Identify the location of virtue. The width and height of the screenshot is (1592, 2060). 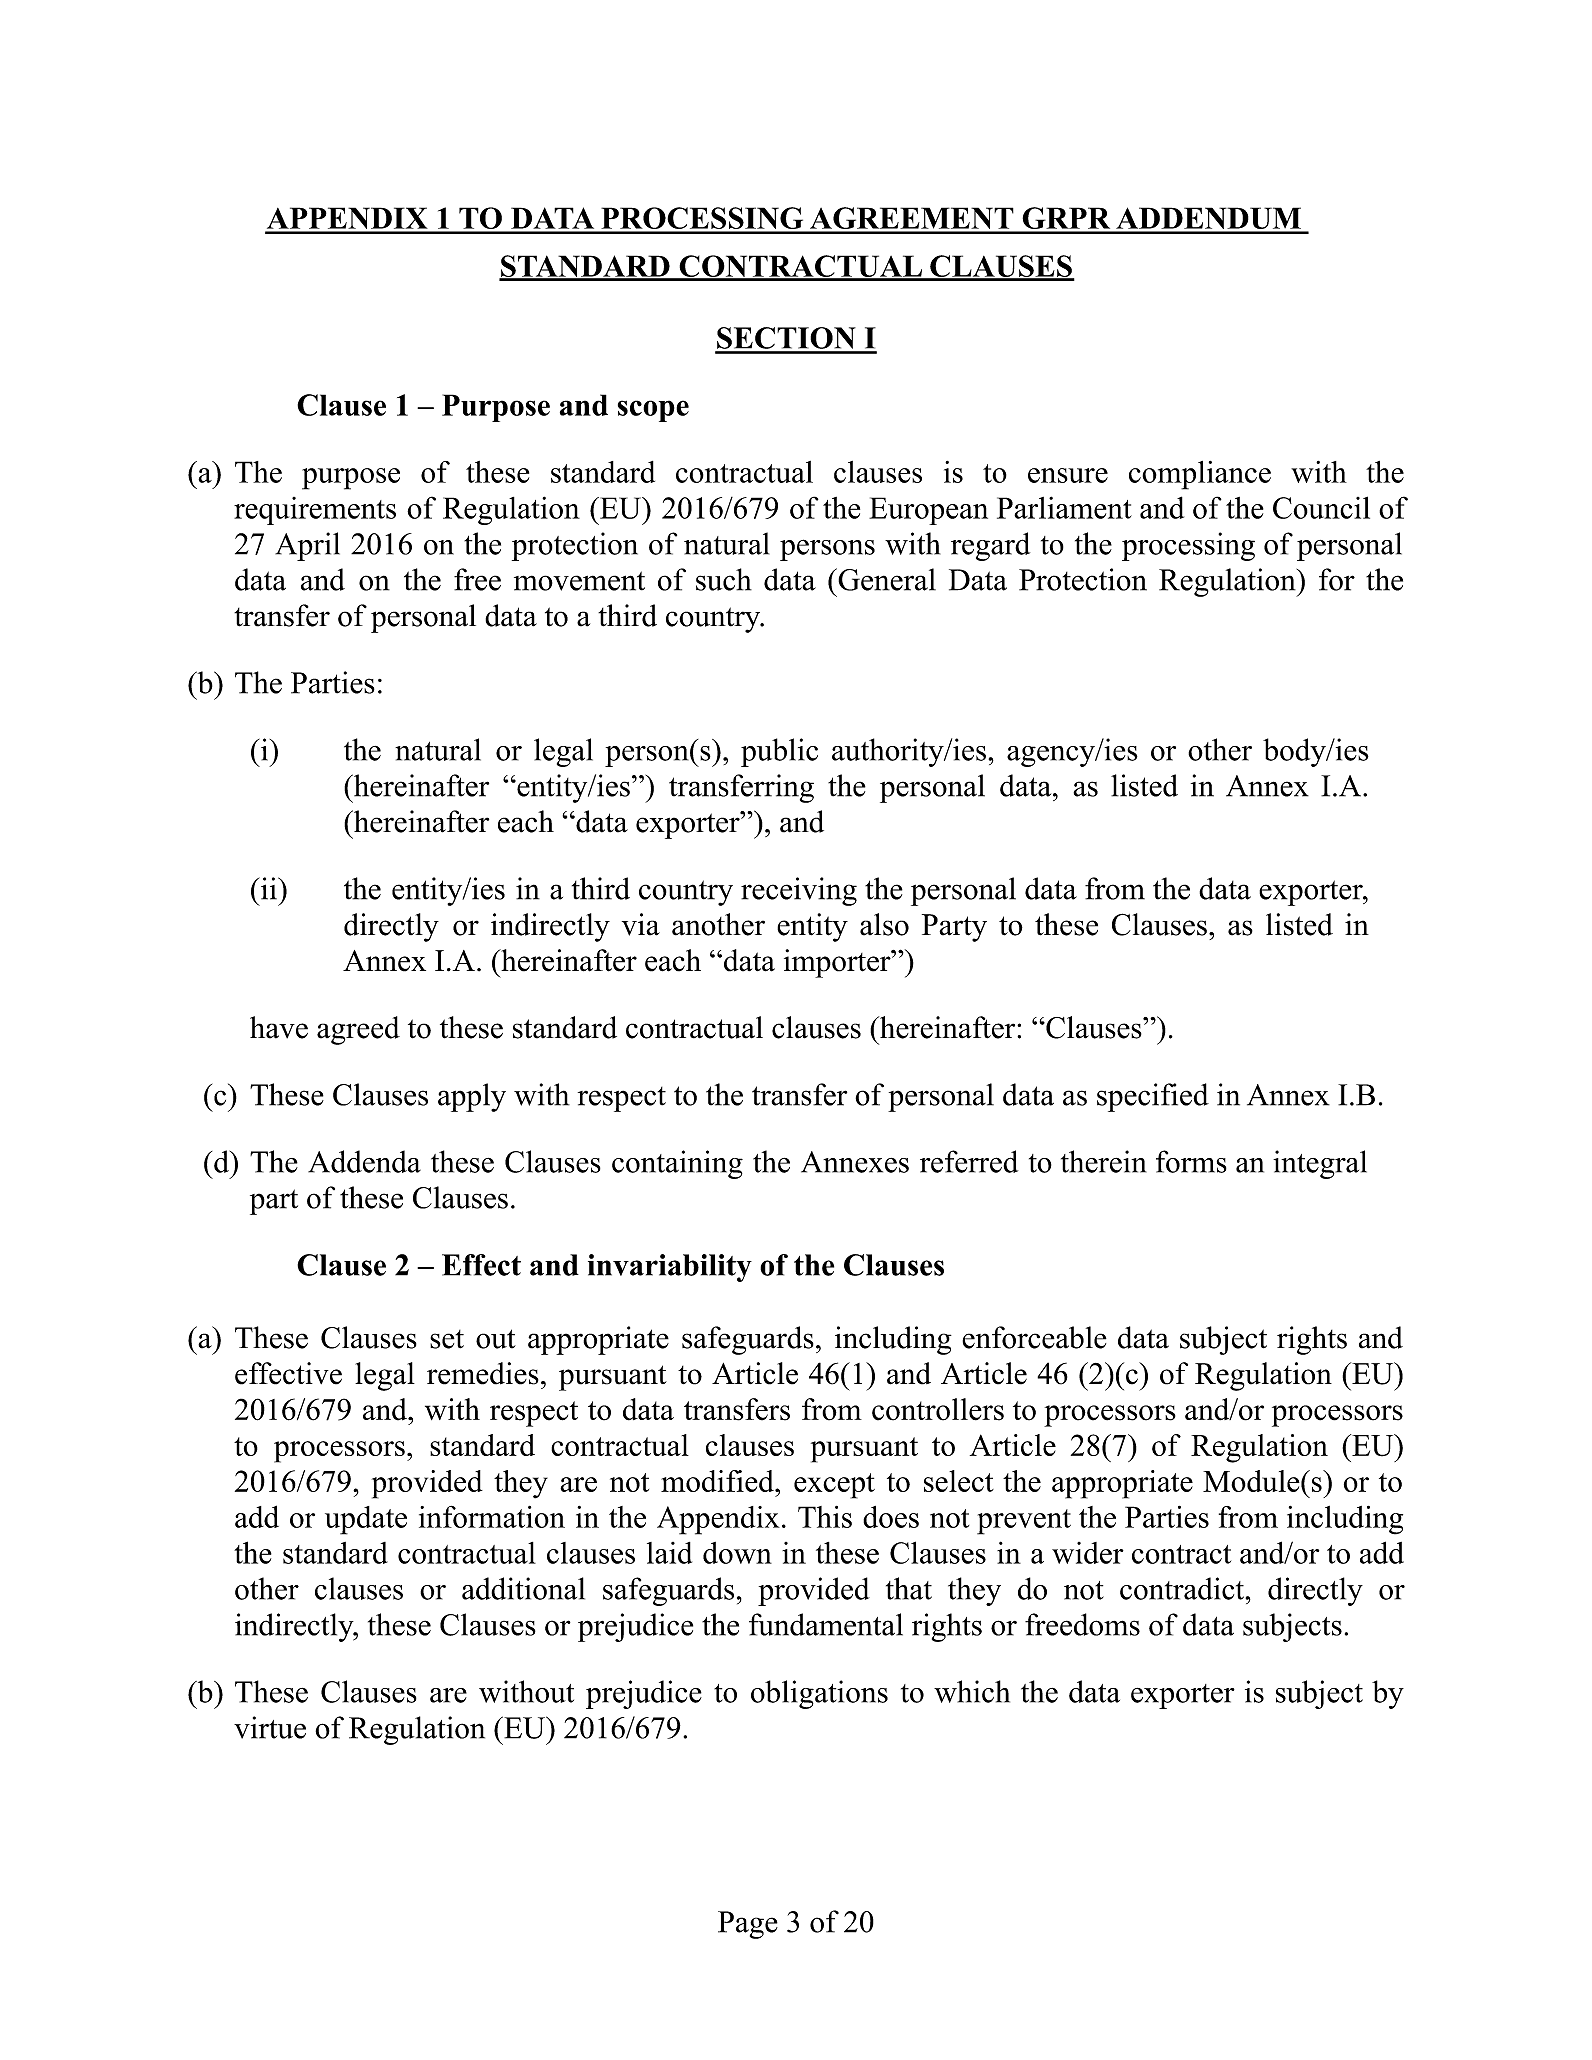
(270, 1727).
